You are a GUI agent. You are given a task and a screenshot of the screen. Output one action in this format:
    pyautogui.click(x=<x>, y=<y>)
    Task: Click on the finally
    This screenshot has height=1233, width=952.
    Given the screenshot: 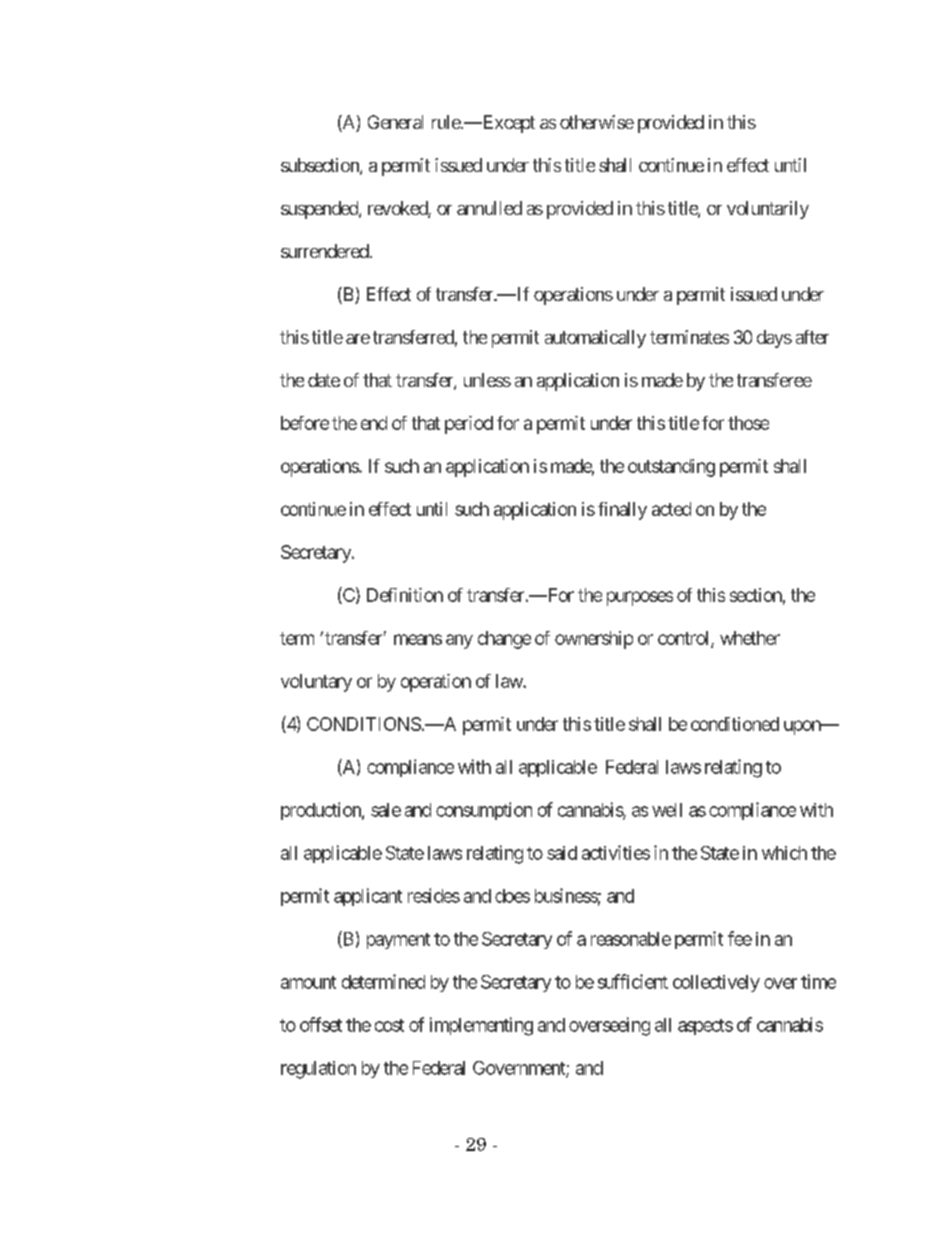 What is the action you would take?
    pyautogui.click(x=622, y=511)
